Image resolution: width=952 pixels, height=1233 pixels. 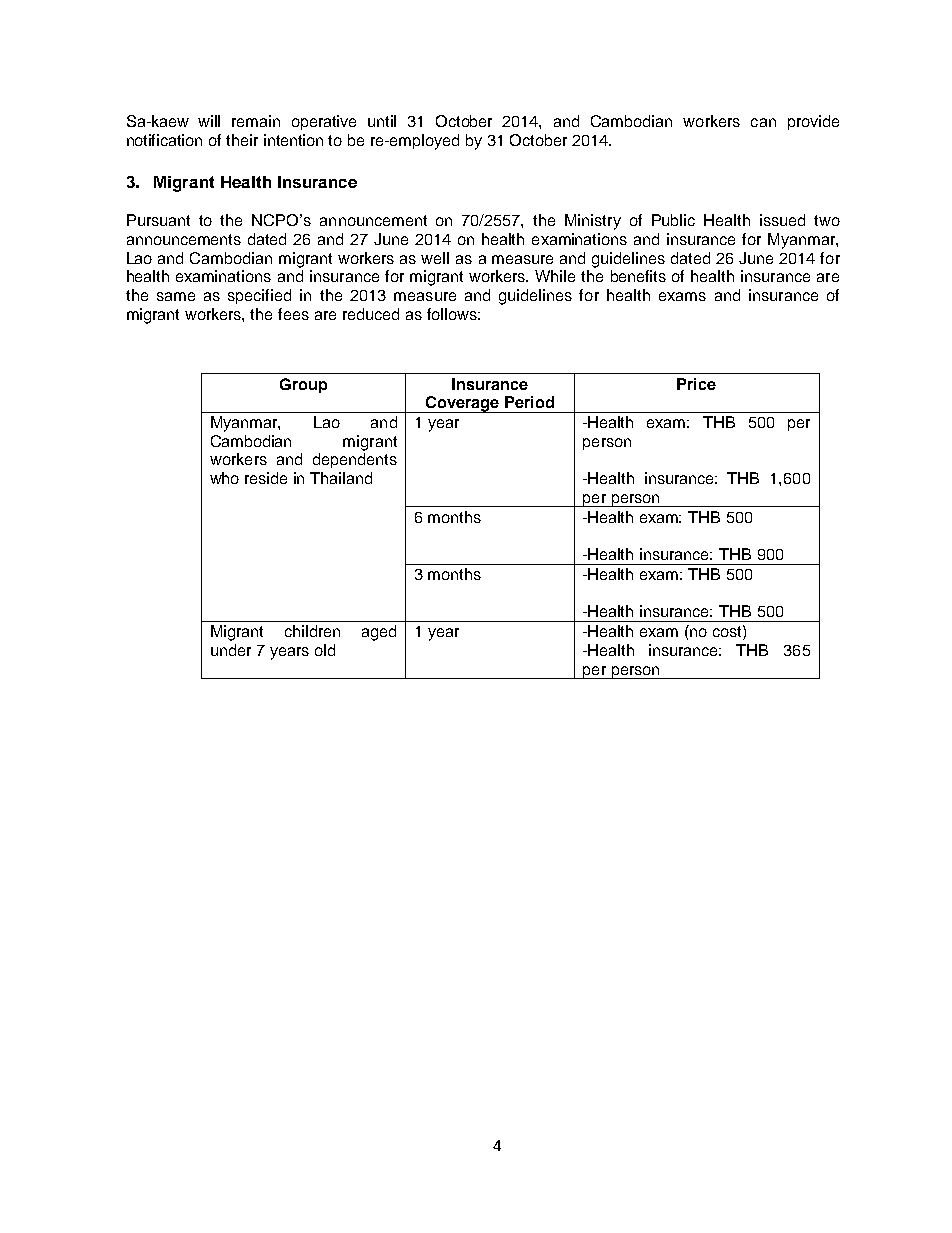 What do you see at coordinates (355, 460) in the screenshot?
I see `dependents` at bounding box center [355, 460].
